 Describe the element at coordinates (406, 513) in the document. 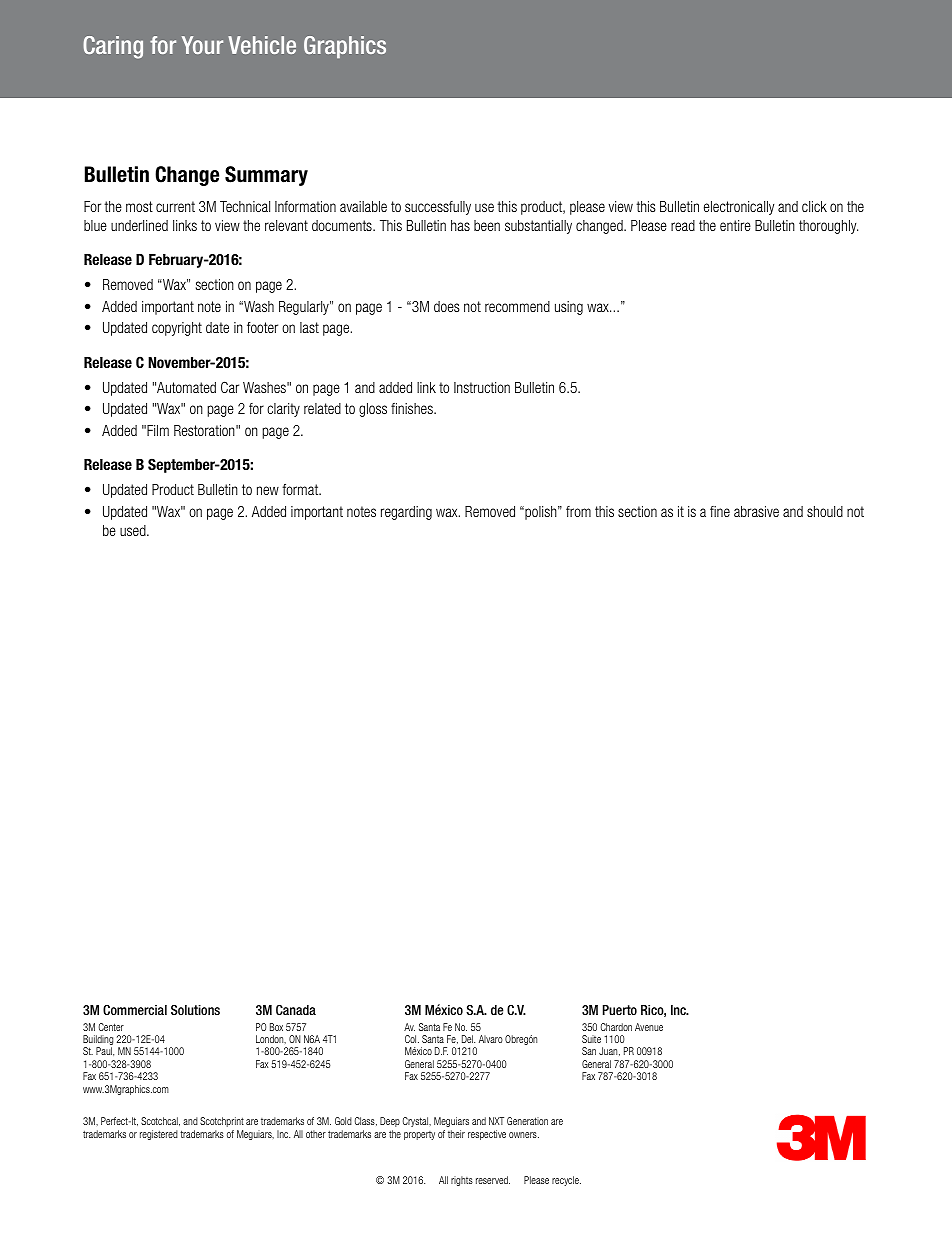

I see `regarding` at that location.
